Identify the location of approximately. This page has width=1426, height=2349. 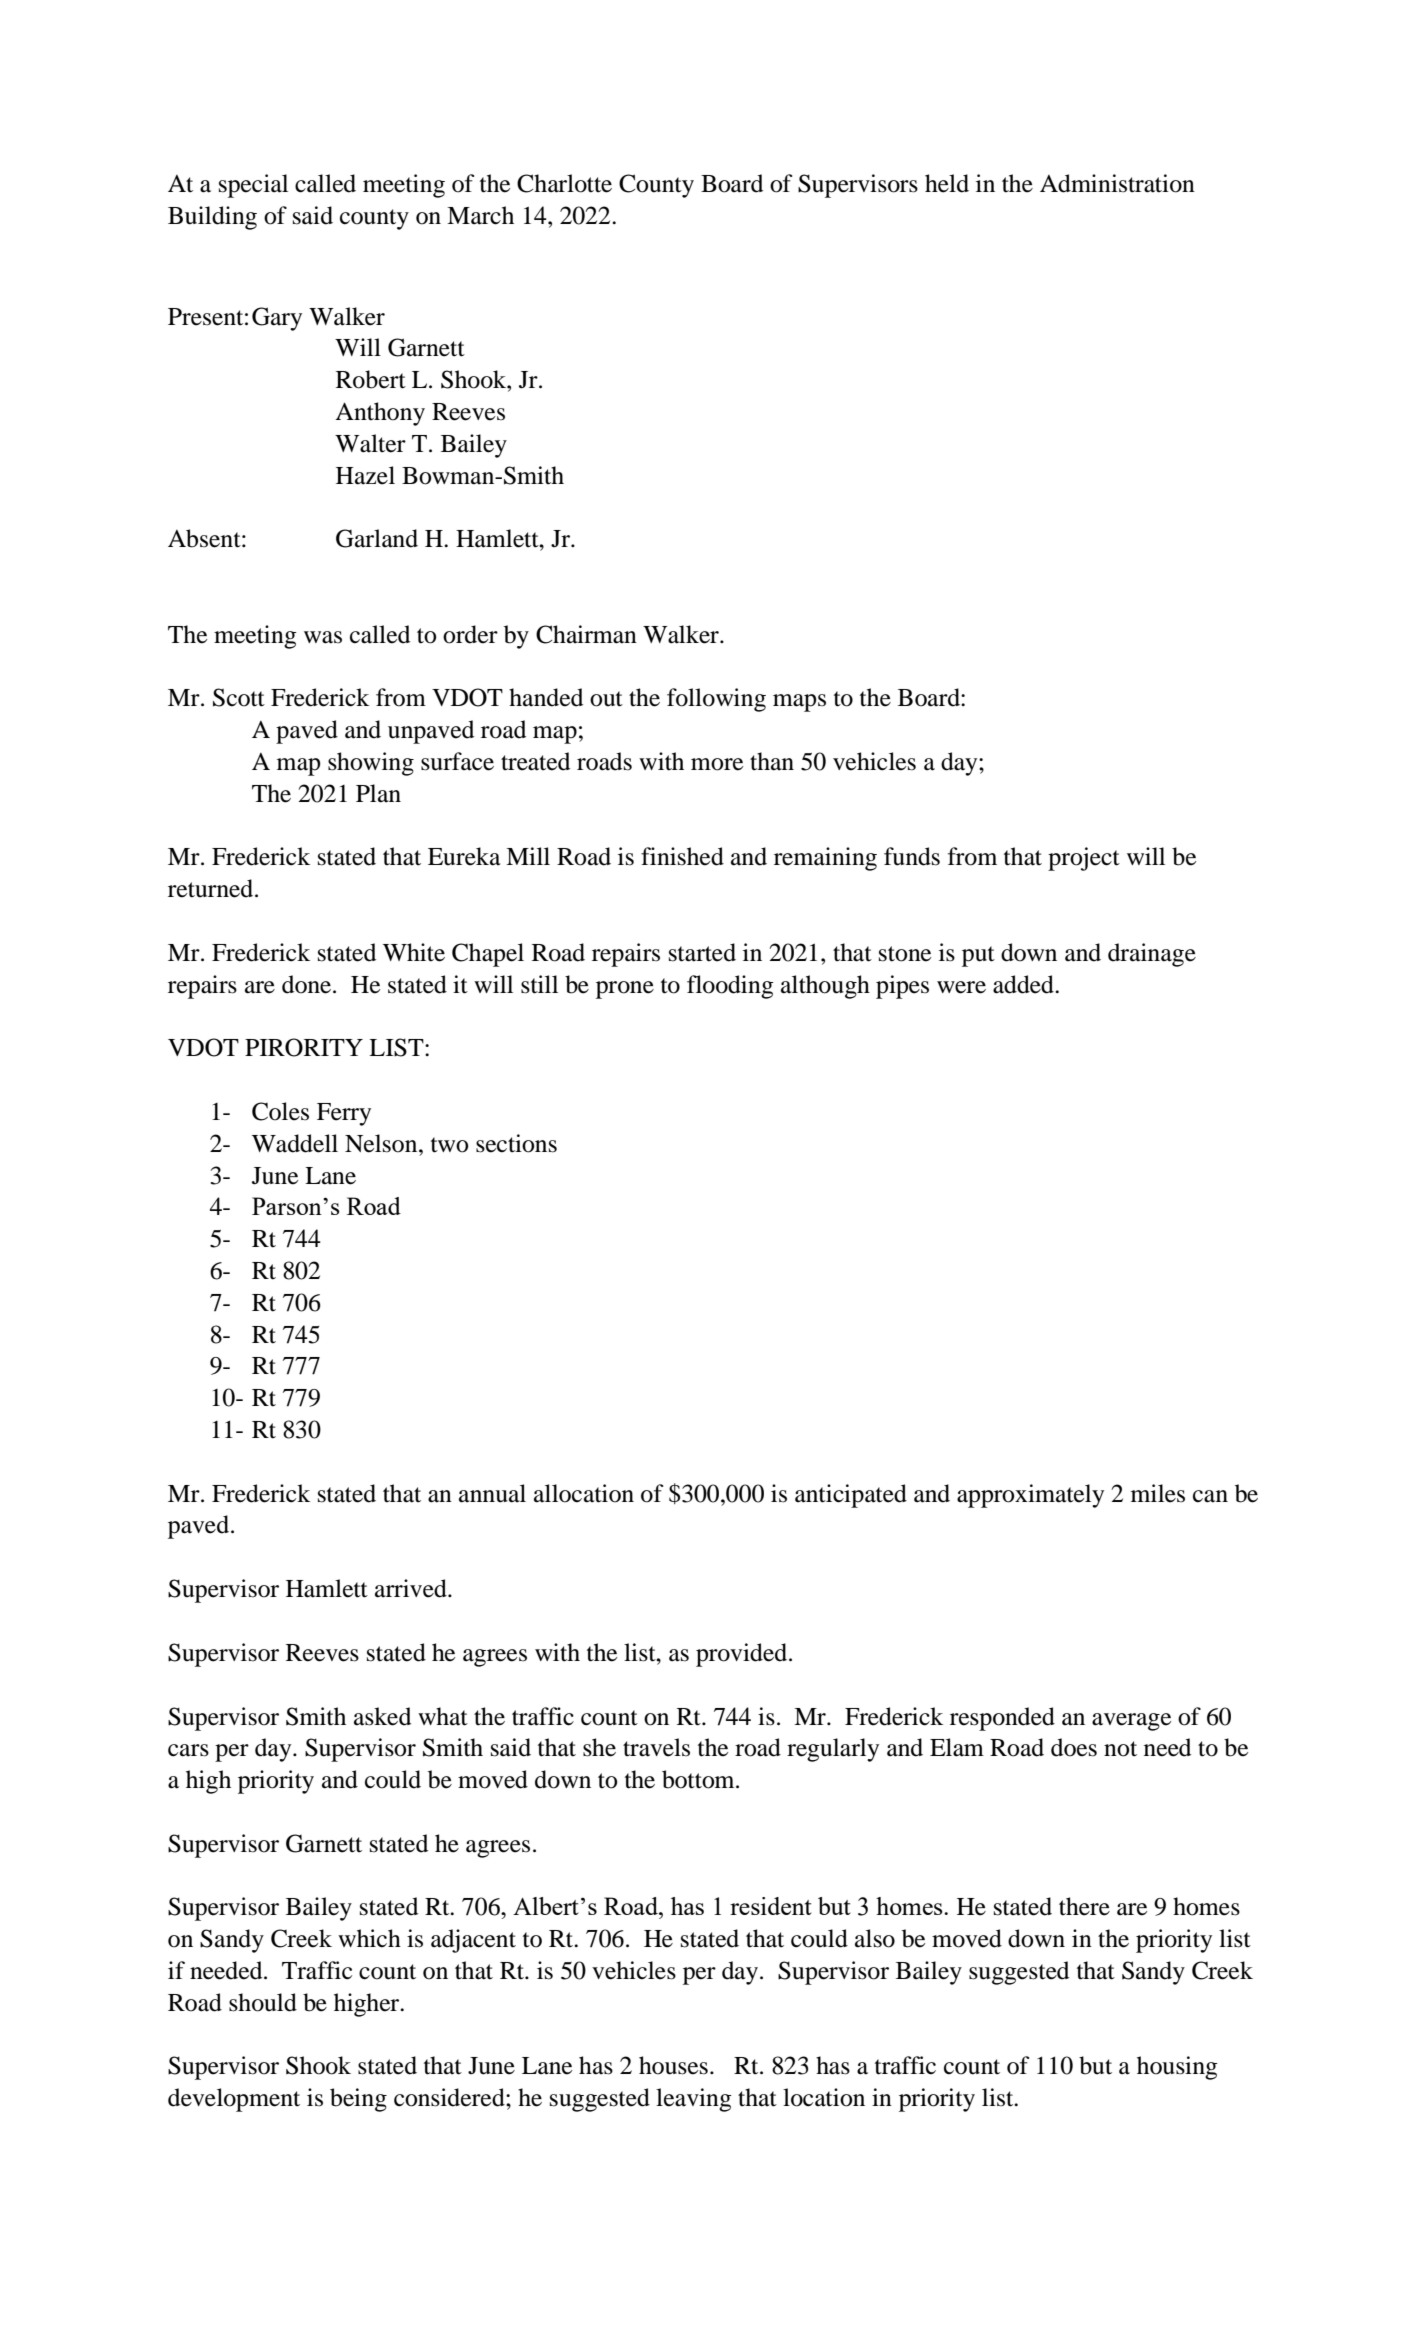
(1030, 1496).
